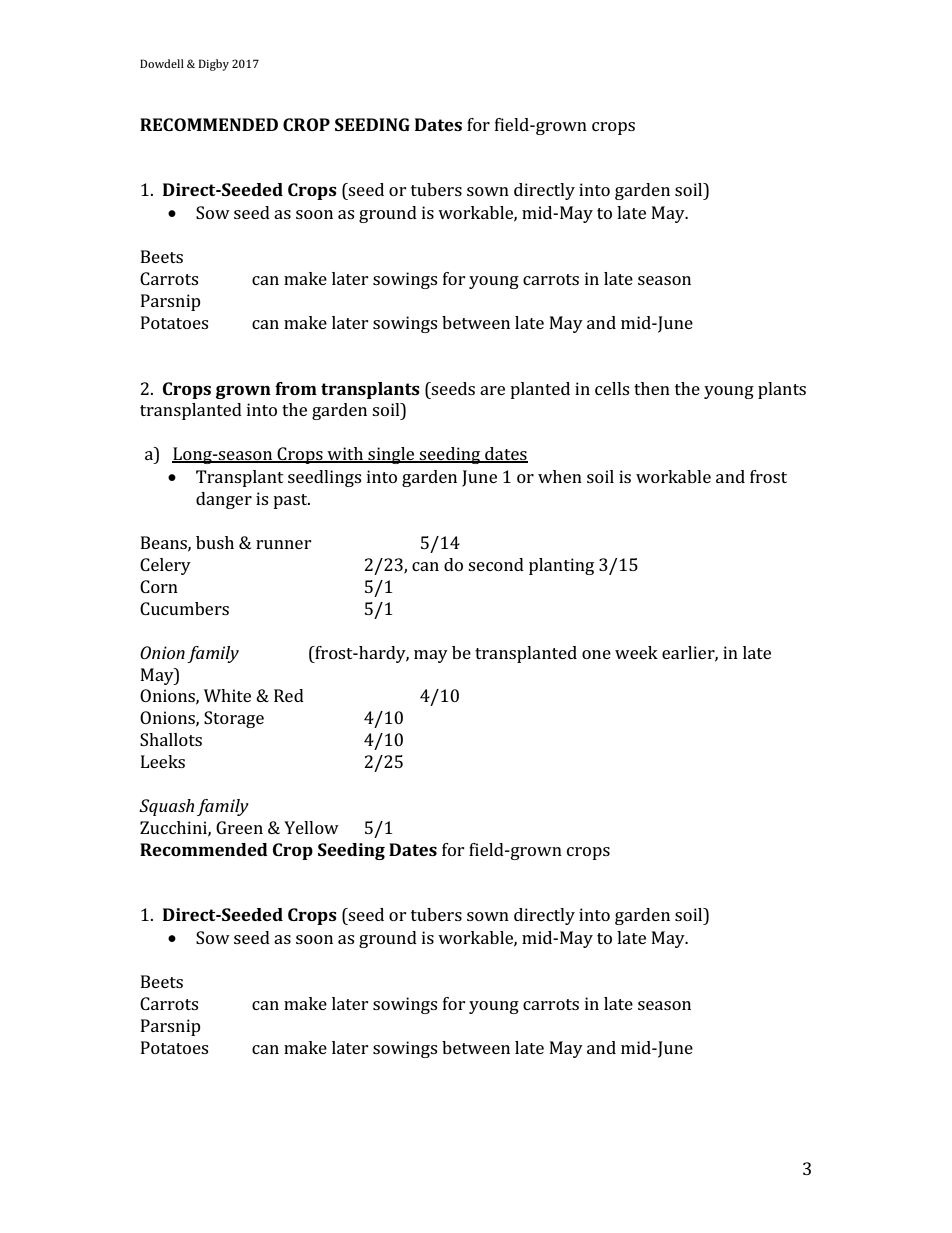  What do you see at coordinates (296, 388) in the screenshot?
I see `from` at bounding box center [296, 388].
